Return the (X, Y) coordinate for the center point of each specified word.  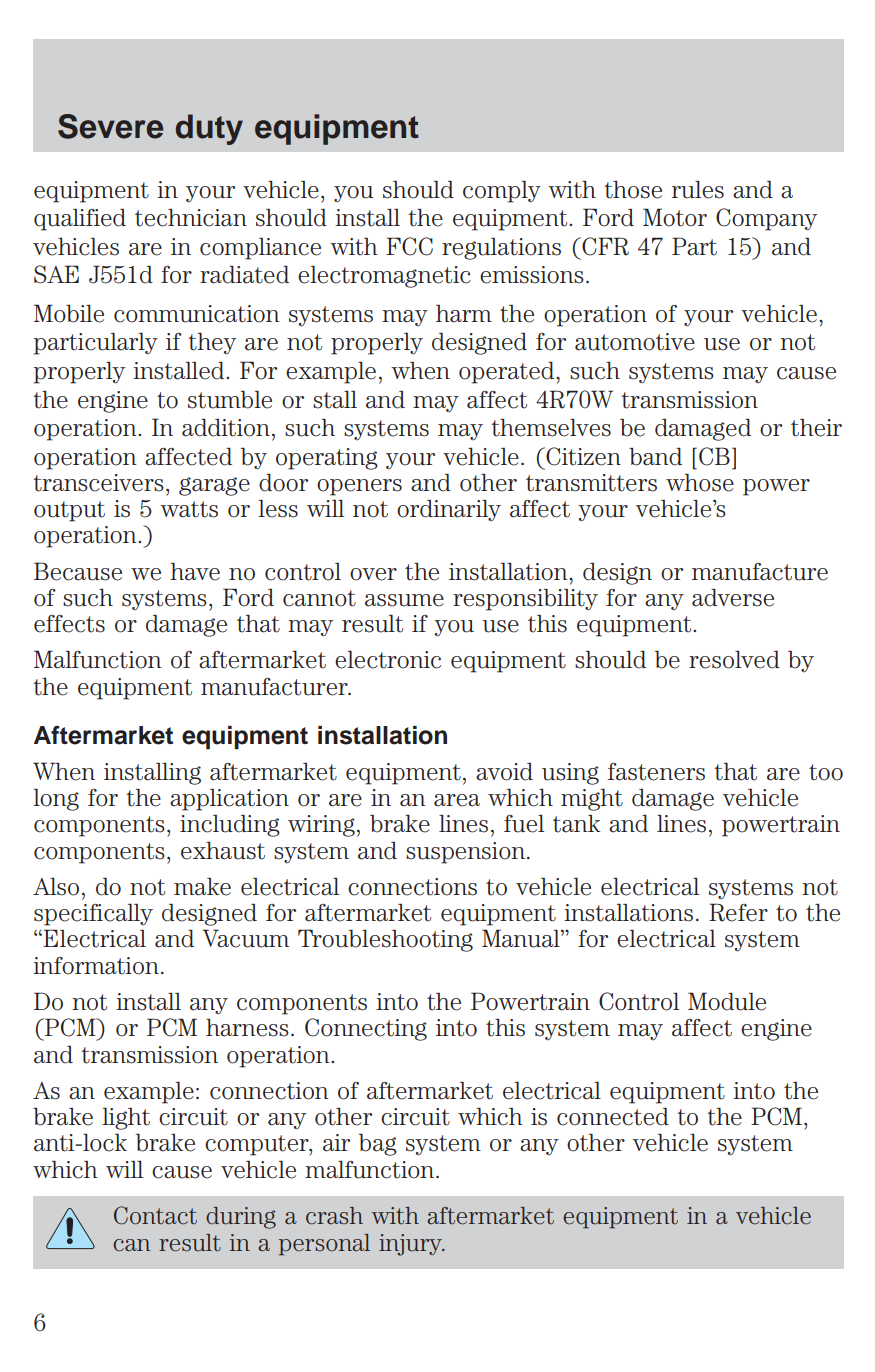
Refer (738, 912)
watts (189, 509)
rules (698, 190)
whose (700, 482)
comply (502, 192)
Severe (110, 126)
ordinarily (449, 510)
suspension (465, 853)
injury (412, 1245)
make (202, 887)
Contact (155, 1215)
